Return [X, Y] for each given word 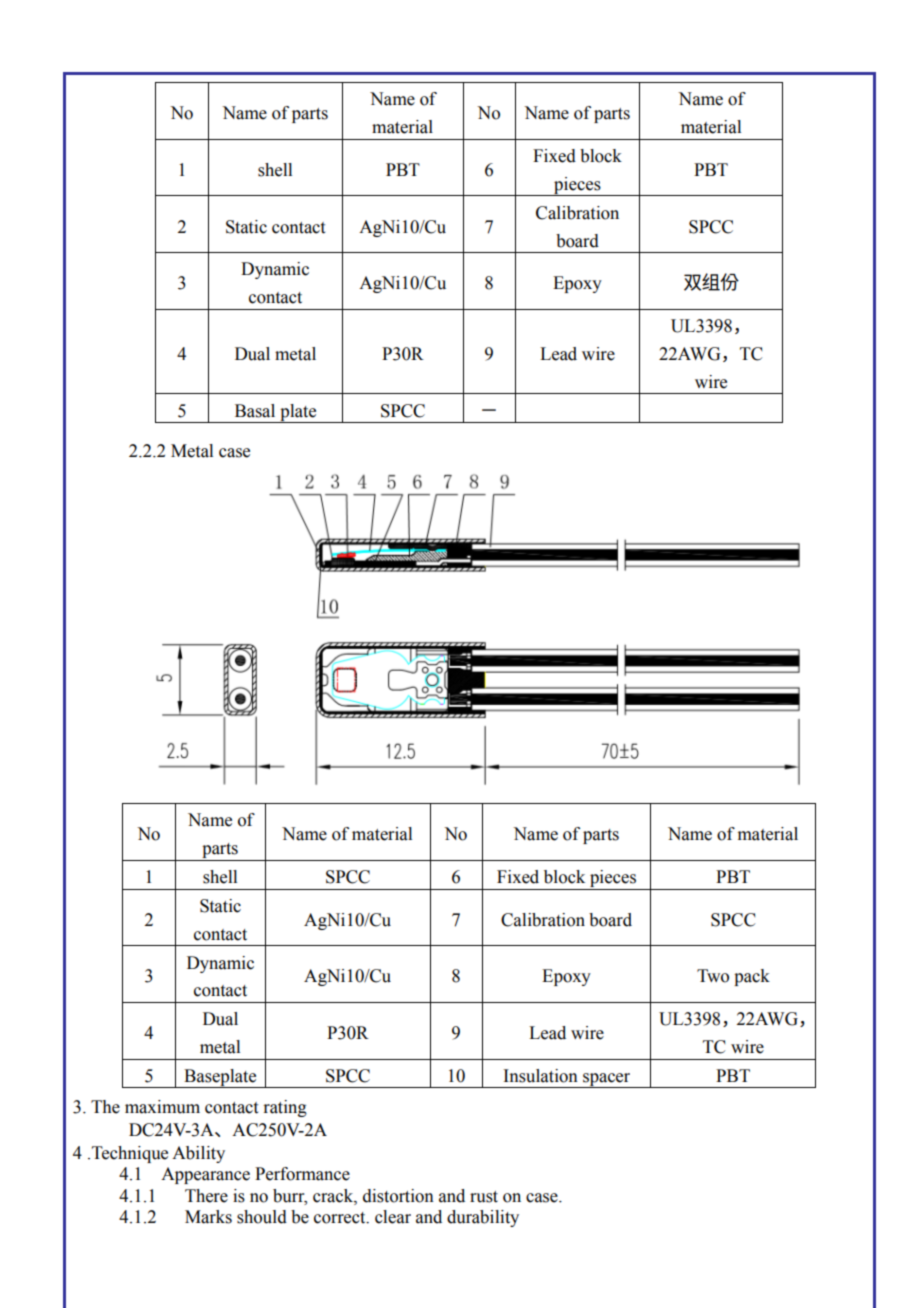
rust [484, 1197]
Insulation [540, 1076]
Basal [255, 411]
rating [285, 1108]
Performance [302, 1174]
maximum [162, 1107]
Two [713, 976]
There [206, 1196]
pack [752, 977]
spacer [607, 1080]
